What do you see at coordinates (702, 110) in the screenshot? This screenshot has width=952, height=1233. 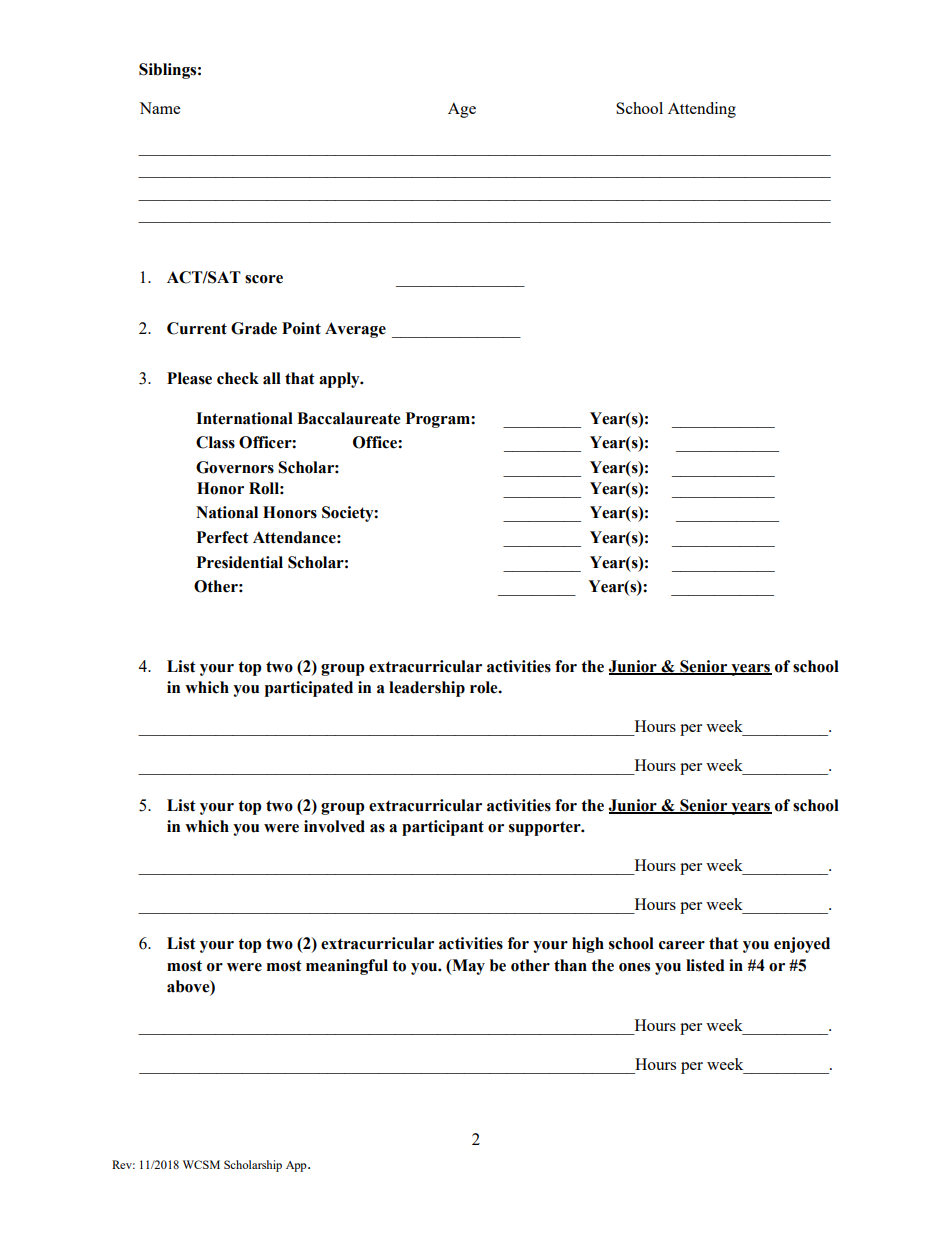 I see `Attending` at bounding box center [702, 110].
